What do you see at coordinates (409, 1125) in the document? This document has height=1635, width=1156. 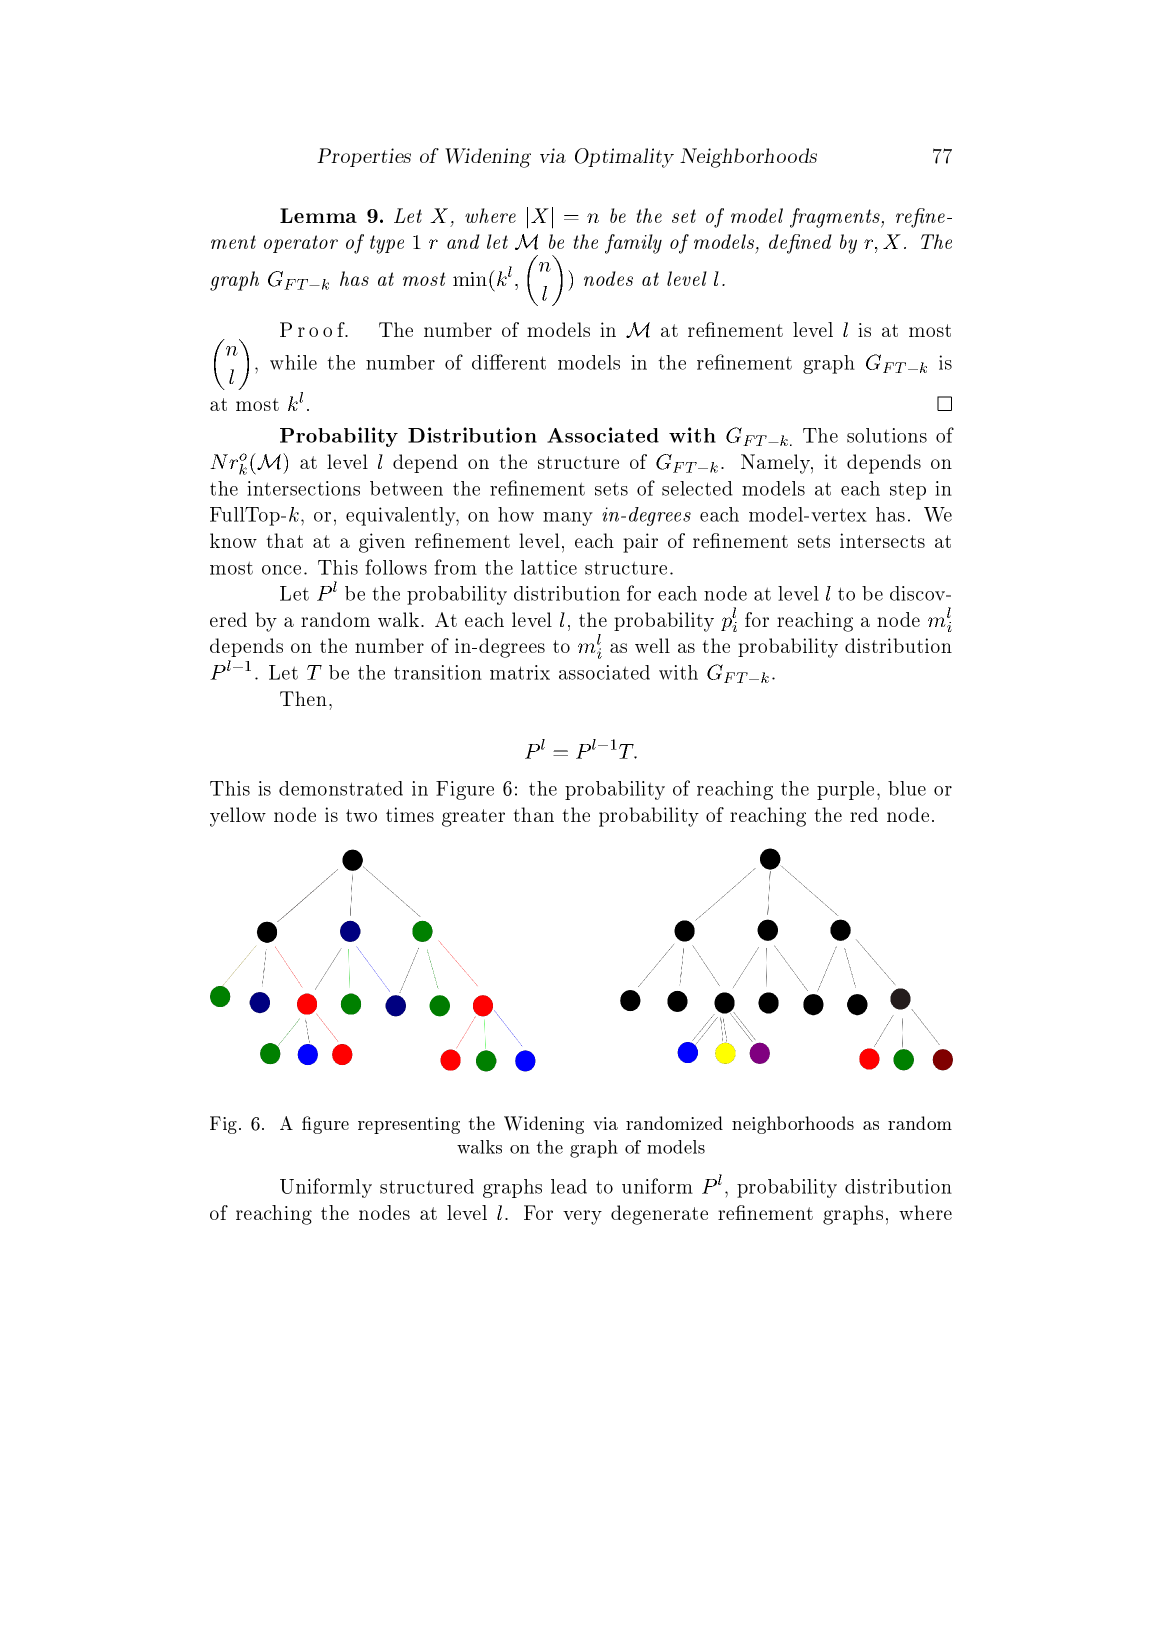 I see `representing` at bounding box center [409, 1125].
